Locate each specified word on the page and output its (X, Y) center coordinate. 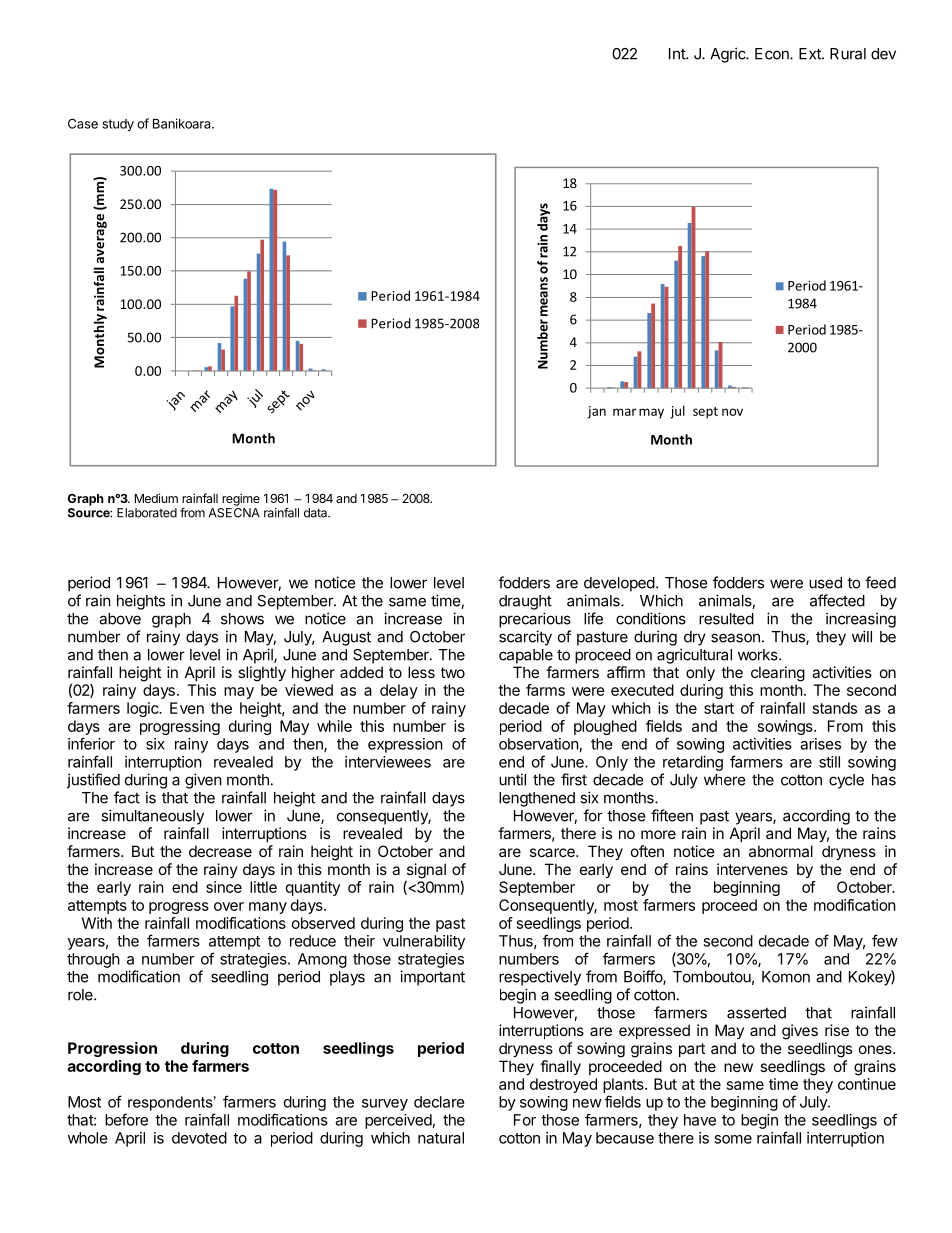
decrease (220, 851)
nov (732, 412)
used (825, 583)
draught (525, 602)
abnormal (781, 851)
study (118, 125)
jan (597, 412)
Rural (848, 54)
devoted (199, 1138)
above (120, 619)
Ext (811, 54)
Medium (156, 498)
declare (439, 1102)
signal (426, 872)
